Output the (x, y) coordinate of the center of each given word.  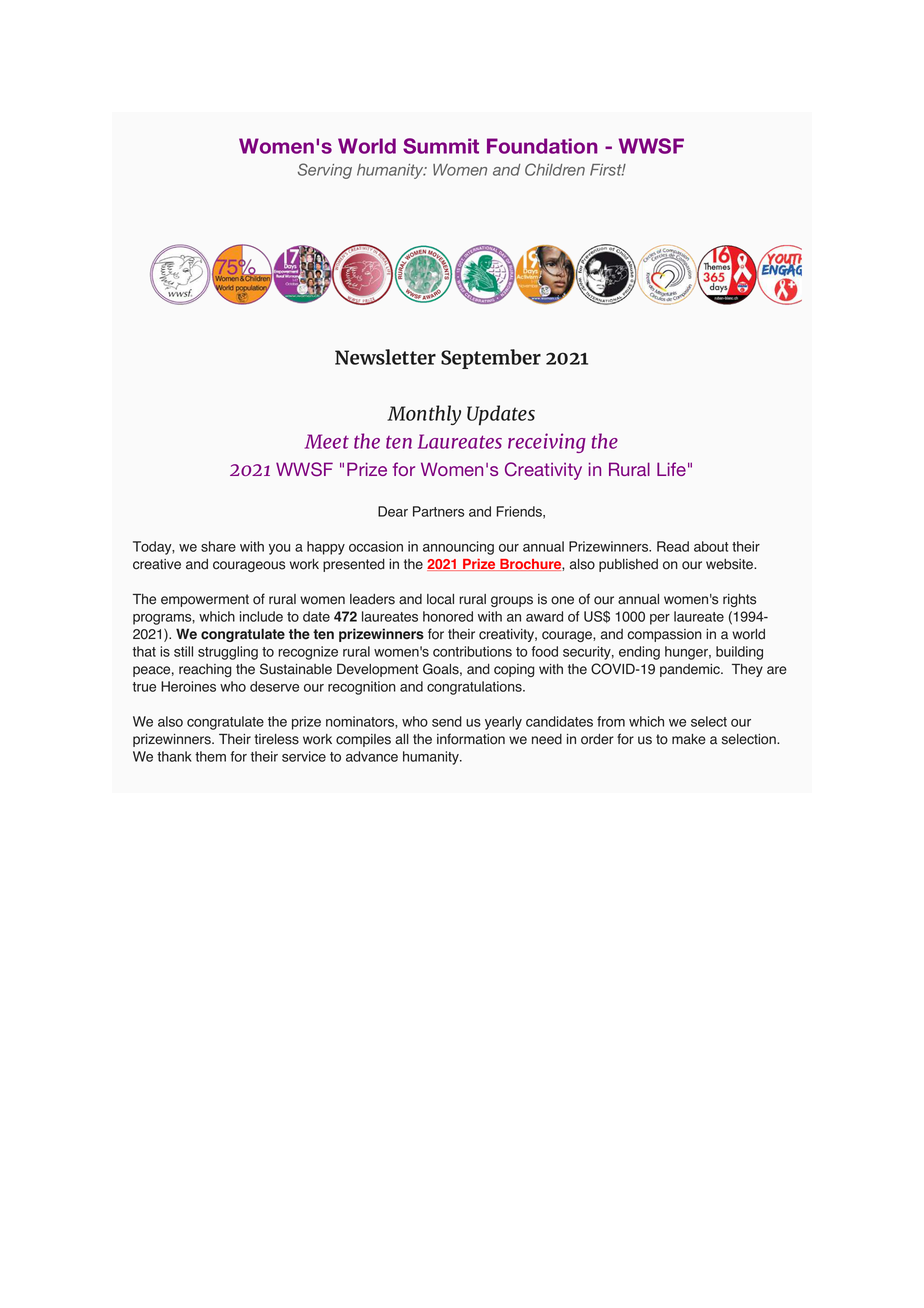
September (491, 359)
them (210, 756)
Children (555, 169)
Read (673, 546)
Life (671, 469)
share (218, 546)
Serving (325, 171)
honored (448, 616)
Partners (438, 511)
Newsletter (385, 357)
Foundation (542, 146)
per (660, 619)
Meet (327, 441)
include (261, 616)
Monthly (424, 415)
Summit (441, 146)
